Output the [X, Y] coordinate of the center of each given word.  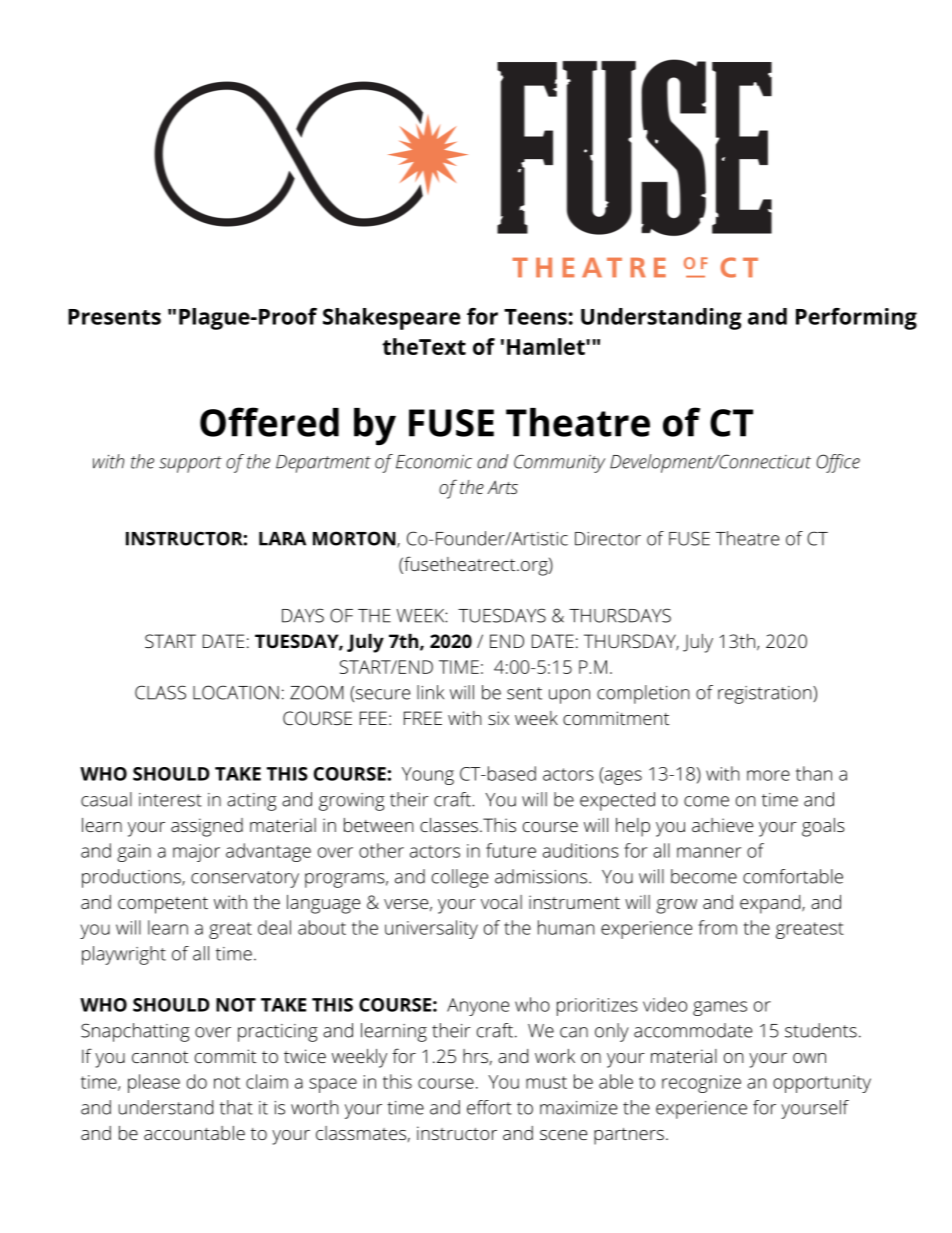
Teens [536, 317]
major [196, 853]
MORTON [355, 539]
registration [766, 695]
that [236, 1107]
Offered [269, 422]
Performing [856, 319]
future [511, 850]
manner [709, 852]
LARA [282, 539]
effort [489, 1107]
